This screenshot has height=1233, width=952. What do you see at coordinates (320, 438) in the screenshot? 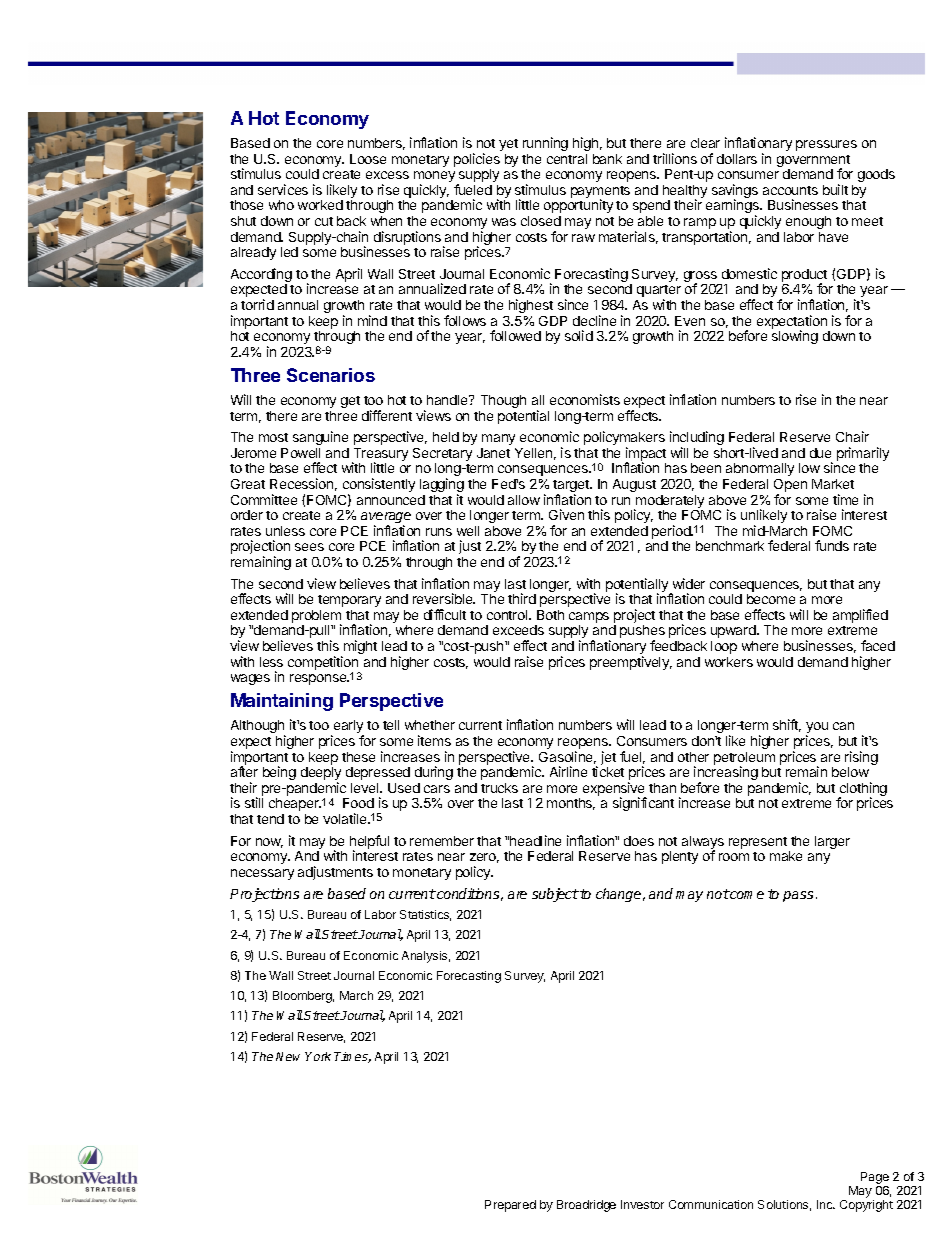
I see `sanguine` at bounding box center [320, 438].
